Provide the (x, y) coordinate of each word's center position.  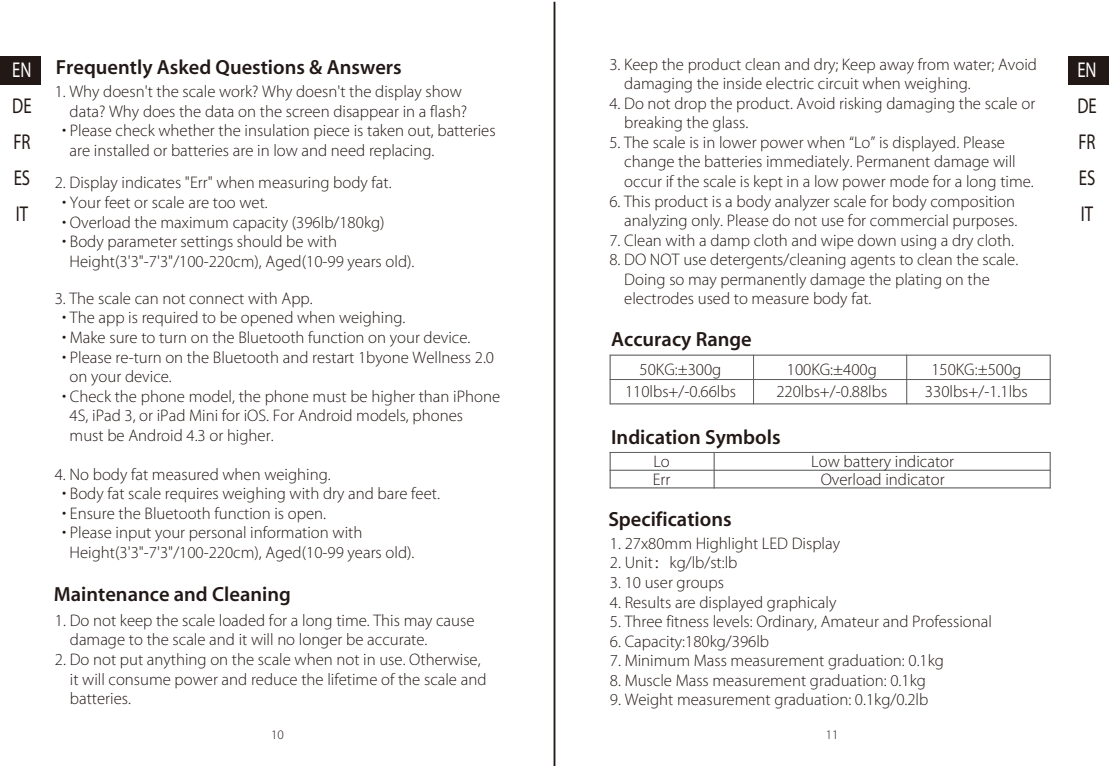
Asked (183, 67)
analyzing (655, 222)
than (433, 396)
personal (218, 534)
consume (139, 680)
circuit (838, 83)
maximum (194, 222)
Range (724, 341)
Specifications (670, 520)
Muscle (648, 680)
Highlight (727, 545)
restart (333, 358)
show (444, 91)
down (877, 240)
